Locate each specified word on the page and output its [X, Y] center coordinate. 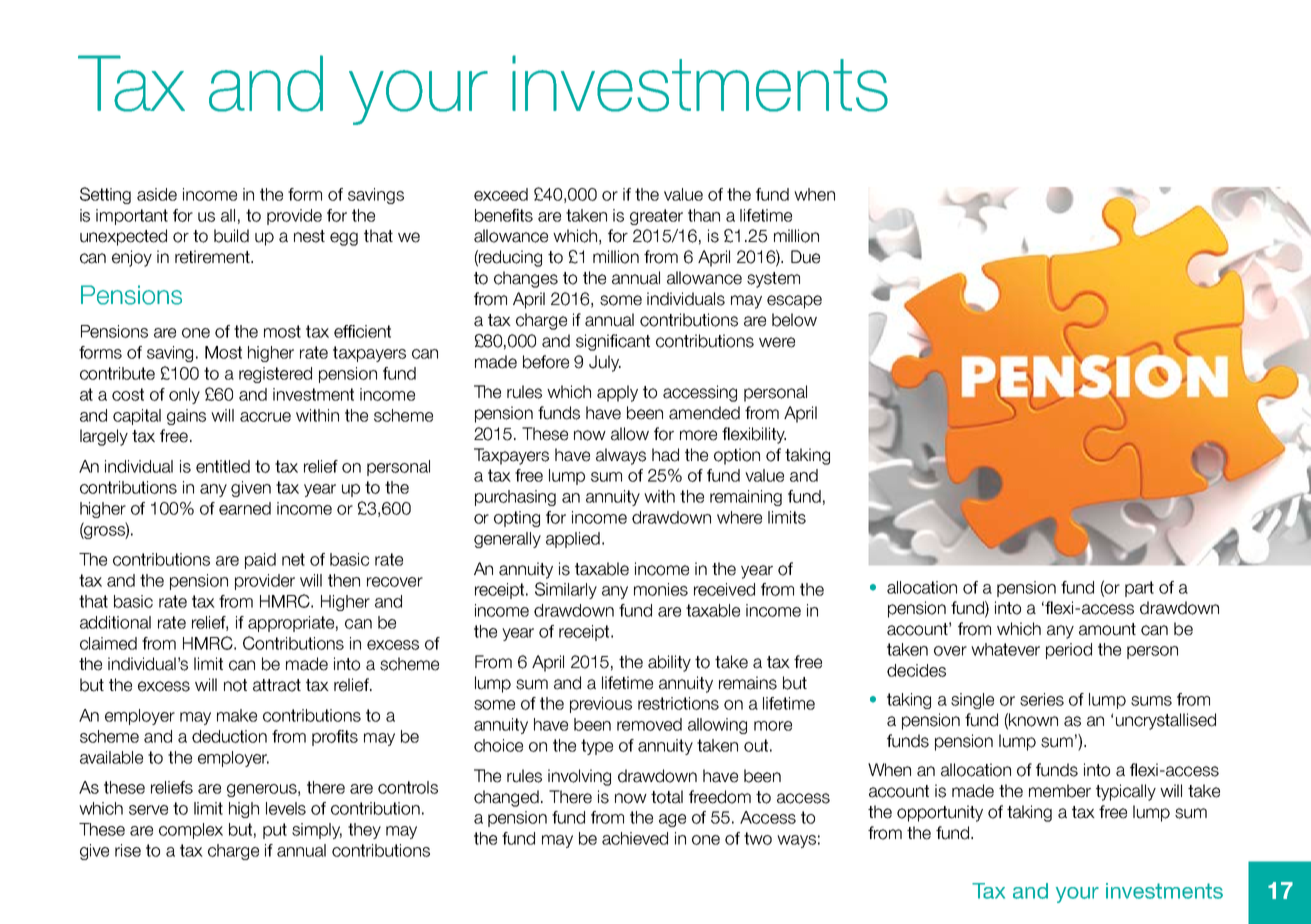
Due [805, 257]
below [794, 320]
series [1042, 699]
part [1139, 589]
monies [661, 589]
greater [656, 217]
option [737, 456]
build [231, 236]
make [237, 715]
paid [260, 561]
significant [613, 342]
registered [275, 375]
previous [601, 705]
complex [191, 831]
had [665, 455]
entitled [223, 466]
